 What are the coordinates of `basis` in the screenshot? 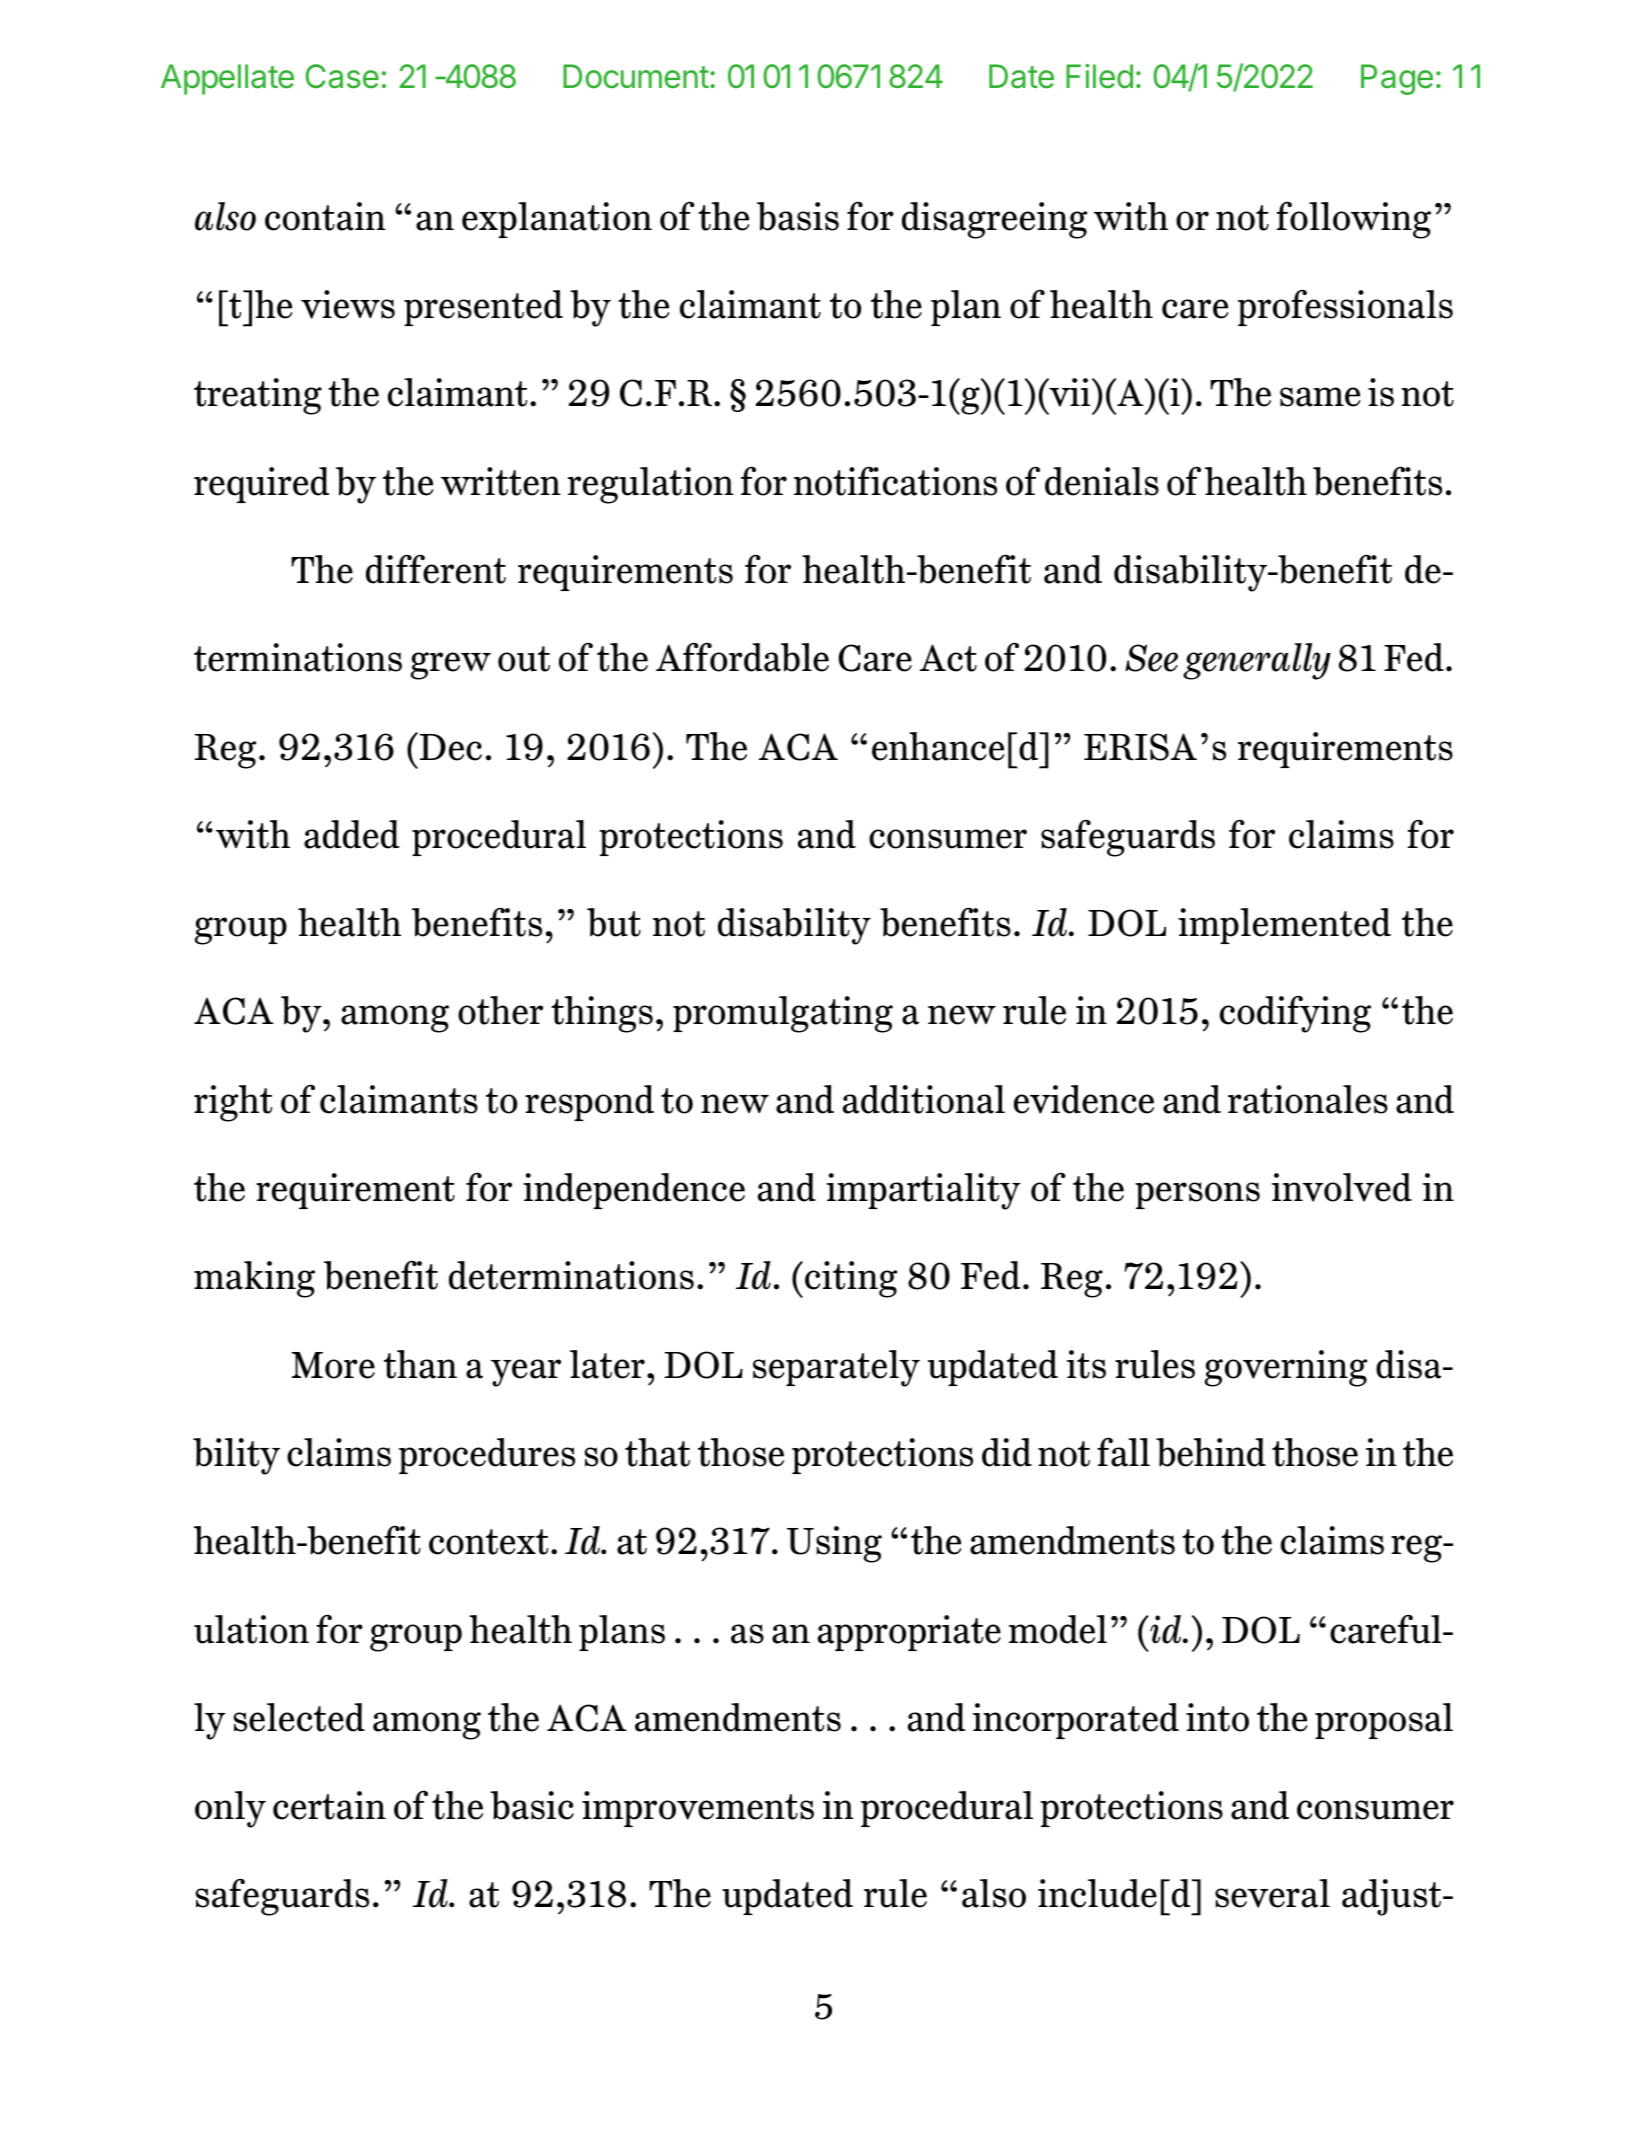 It's located at (798, 216).
